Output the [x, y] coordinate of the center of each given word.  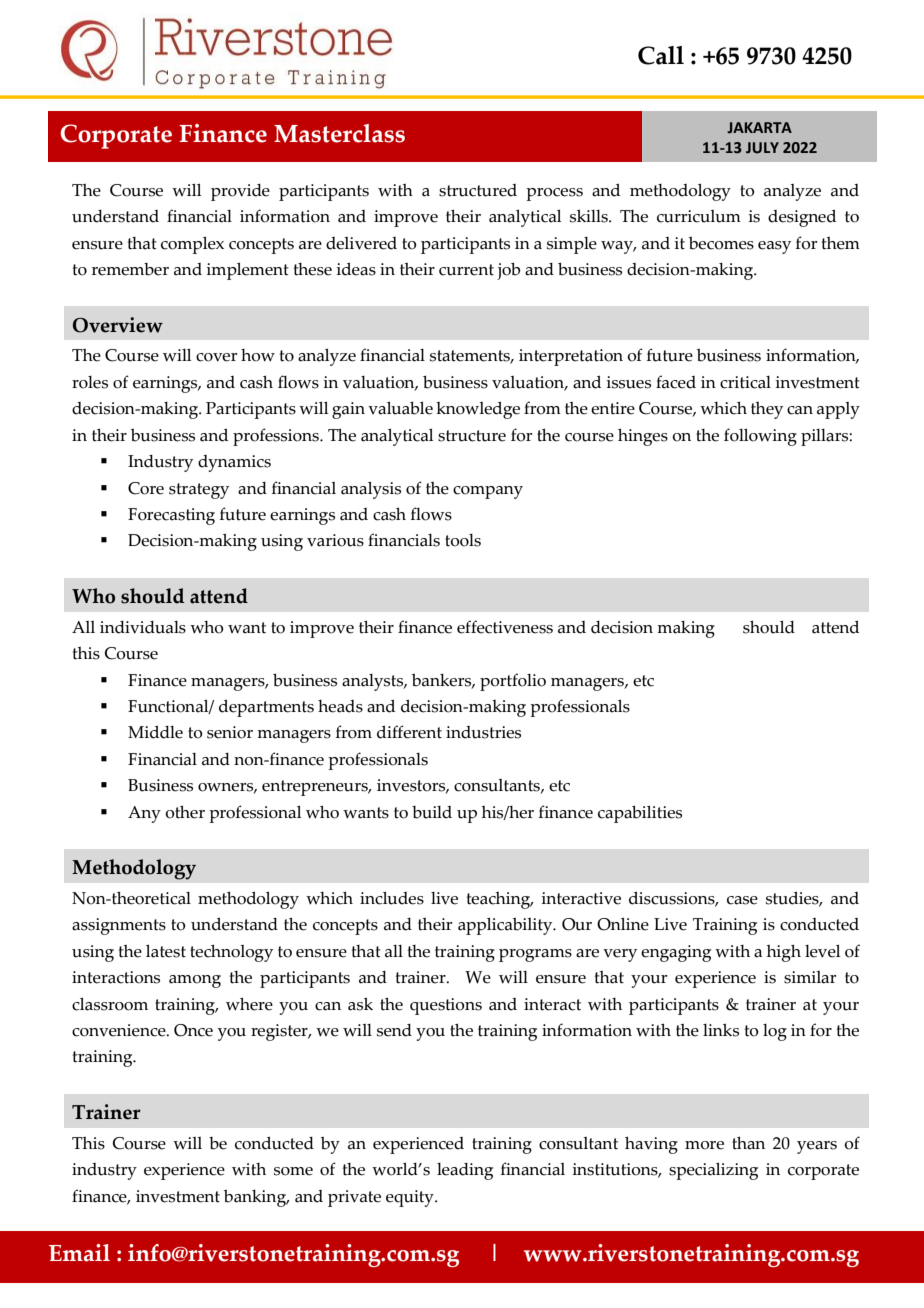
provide [240, 192]
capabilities [640, 814]
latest [166, 951]
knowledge [478, 410]
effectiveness [505, 627]
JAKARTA [759, 128]
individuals [143, 627]
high [784, 953]
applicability [506, 926]
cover [216, 357]
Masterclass [339, 133]
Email [79, 1253]
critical [745, 382]
